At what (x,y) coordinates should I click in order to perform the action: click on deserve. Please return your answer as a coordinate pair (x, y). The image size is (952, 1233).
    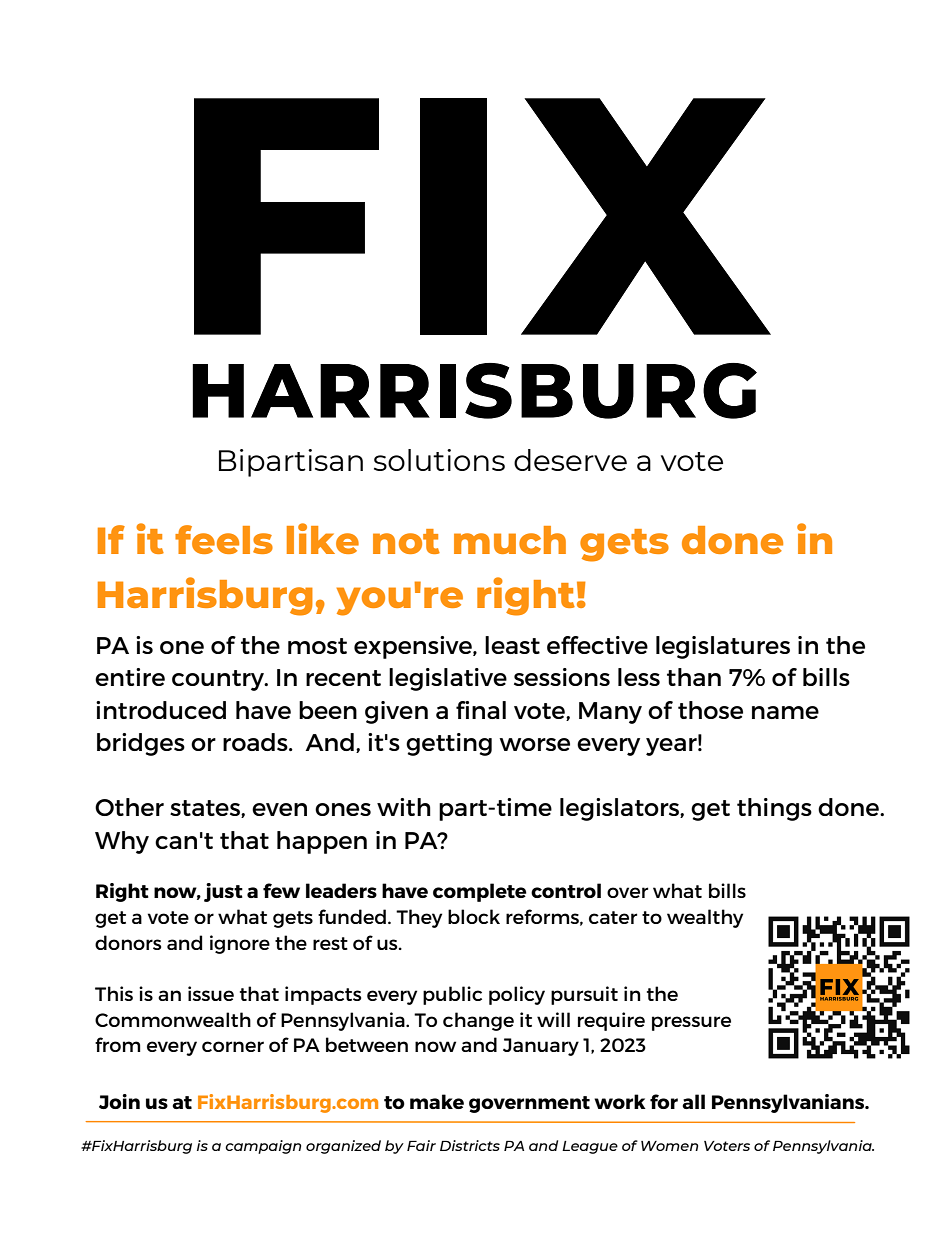
    Looking at the image, I should click on (570, 460).
